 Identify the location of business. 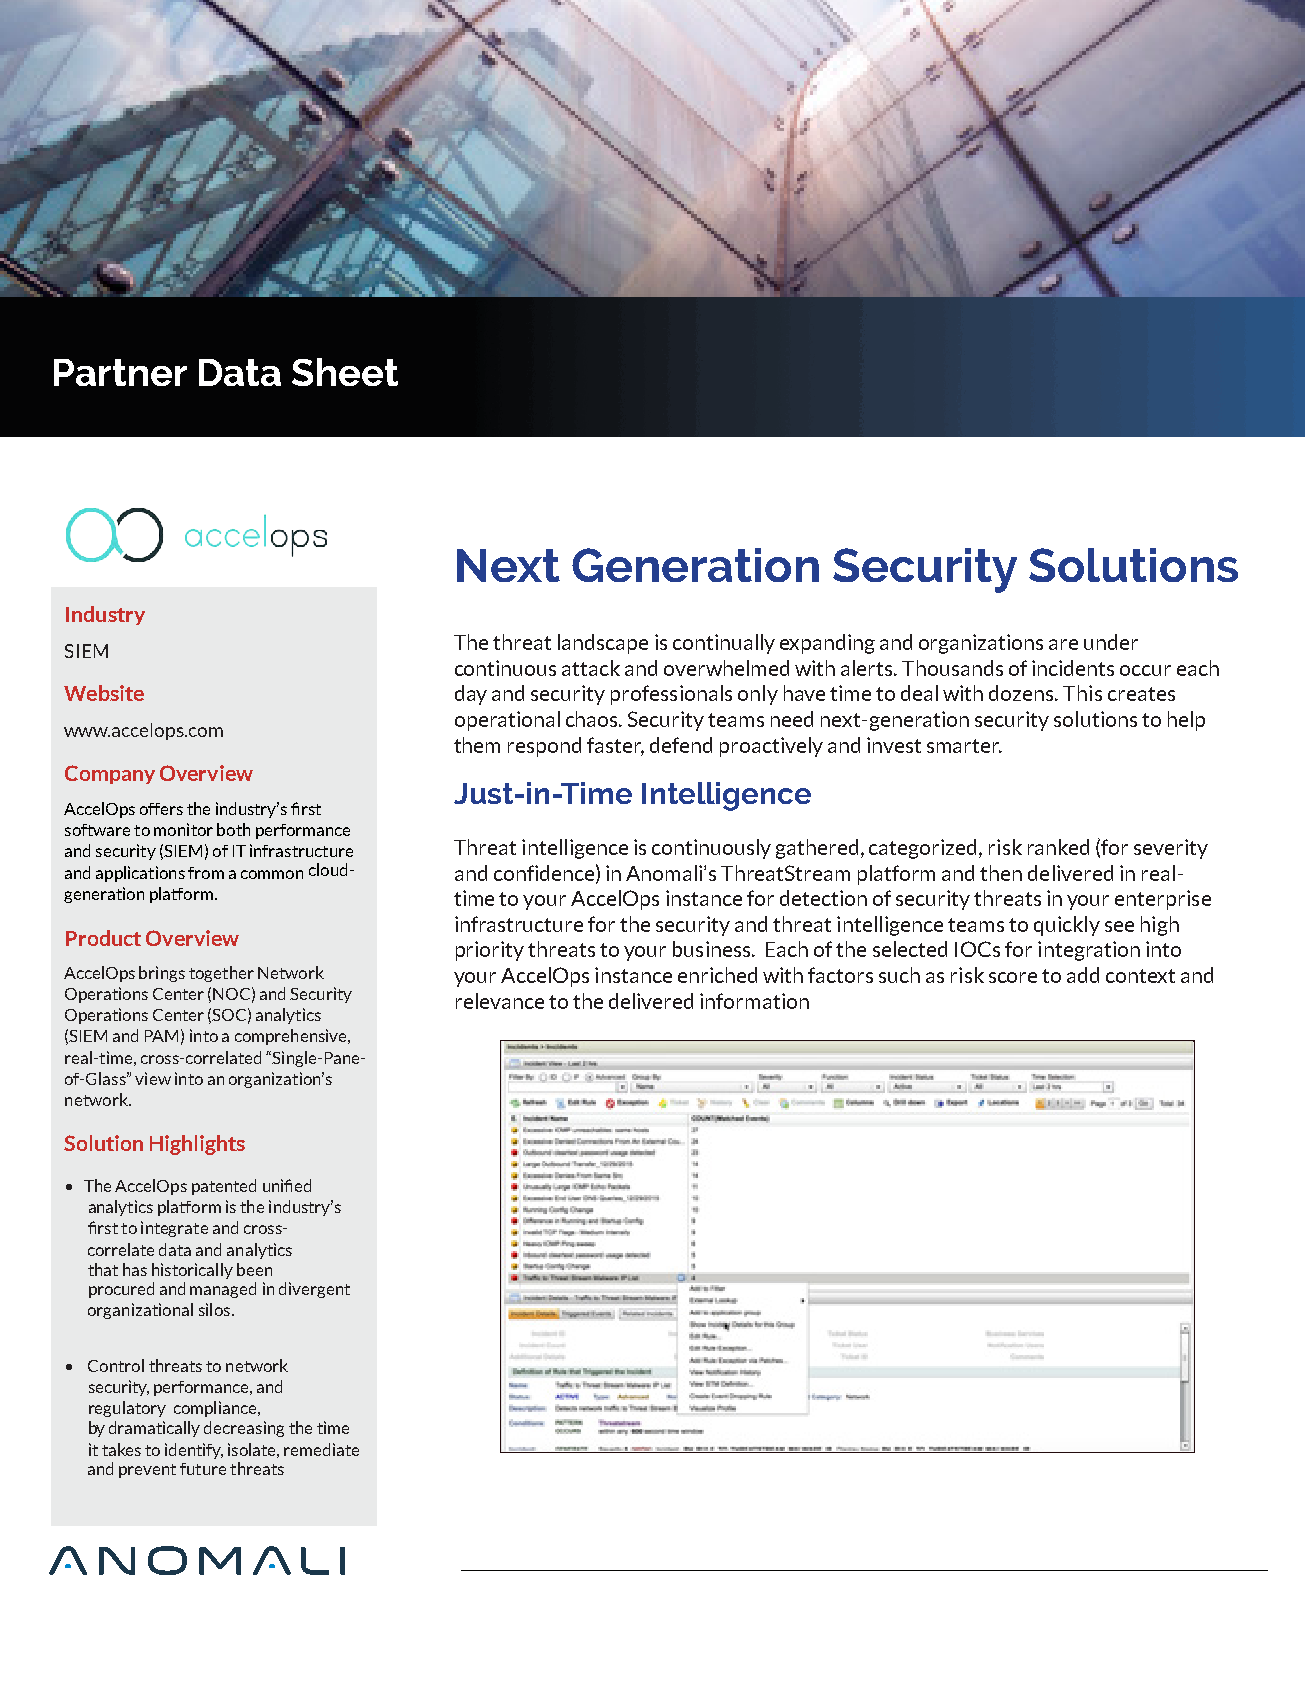
(713, 949).
